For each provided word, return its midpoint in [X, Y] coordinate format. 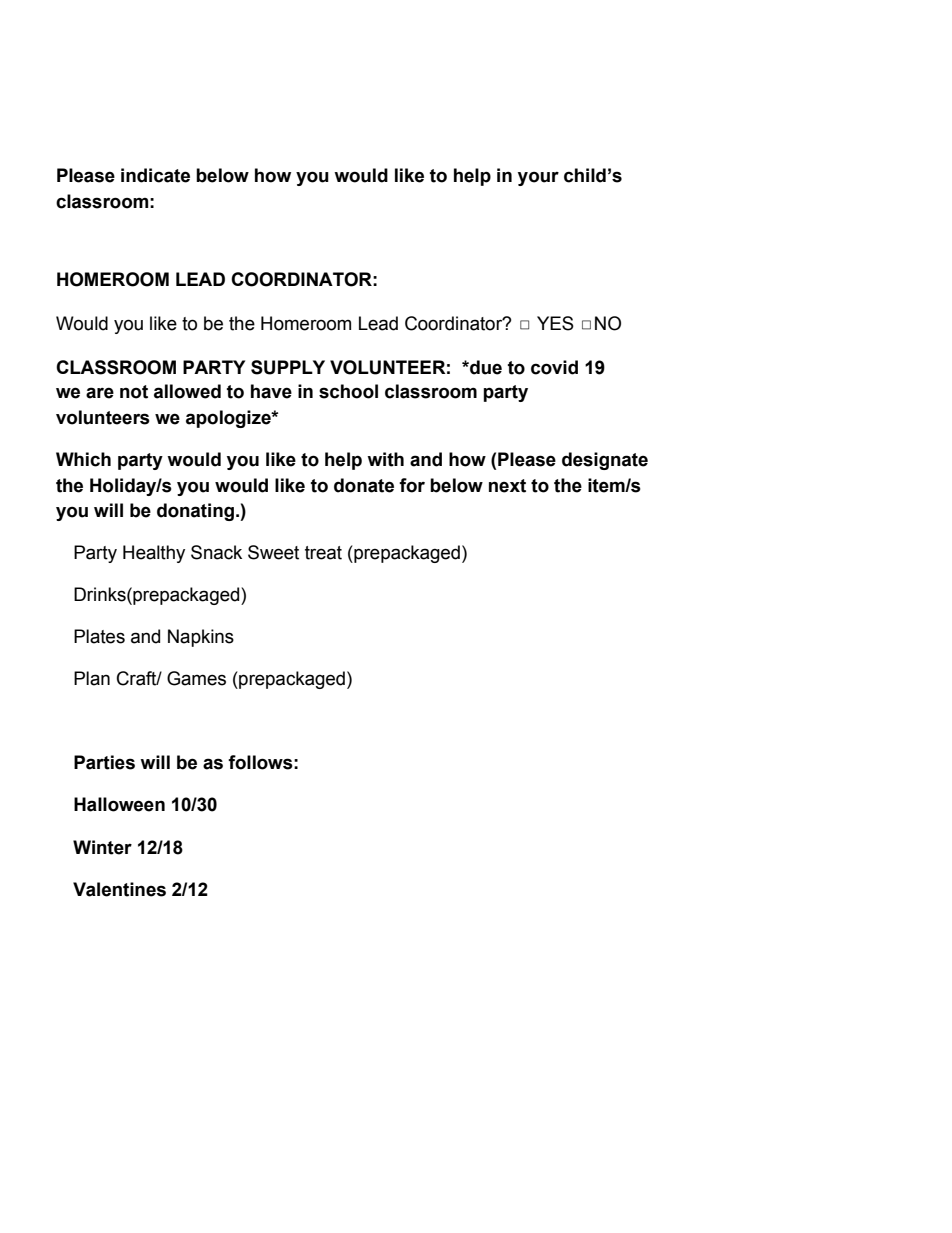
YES [555, 323]
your [538, 178]
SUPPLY [288, 367]
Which [83, 459]
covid [554, 367]
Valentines [119, 889]
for [412, 485]
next [507, 486]
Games [196, 678]
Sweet [273, 552]
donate [364, 485]
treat [323, 553]
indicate [155, 175]
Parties [104, 762]
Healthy [154, 554]
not [134, 392]
